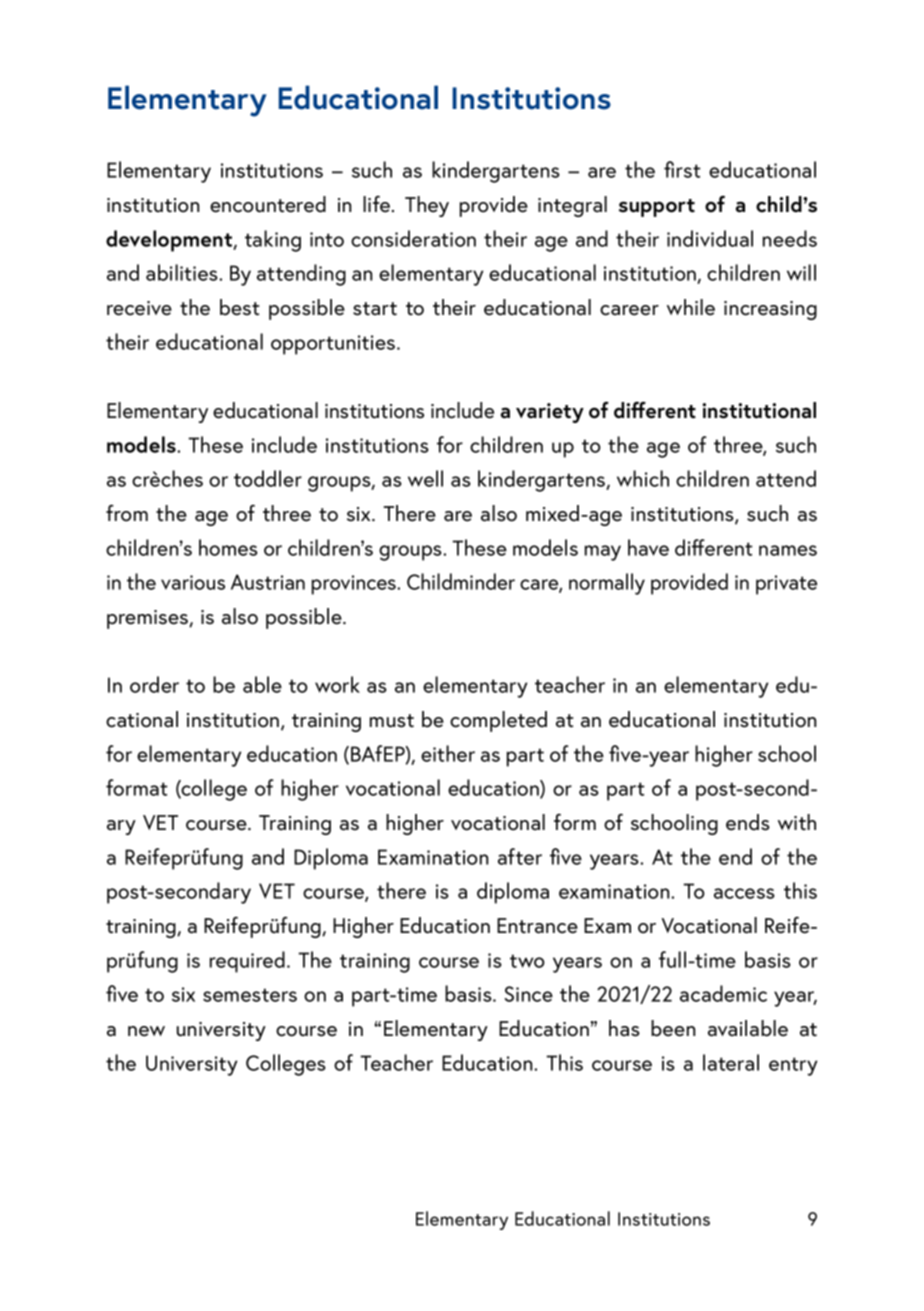 The image size is (924, 1311). What do you see at coordinates (529, 994) in the screenshot?
I see `Since` at bounding box center [529, 994].
